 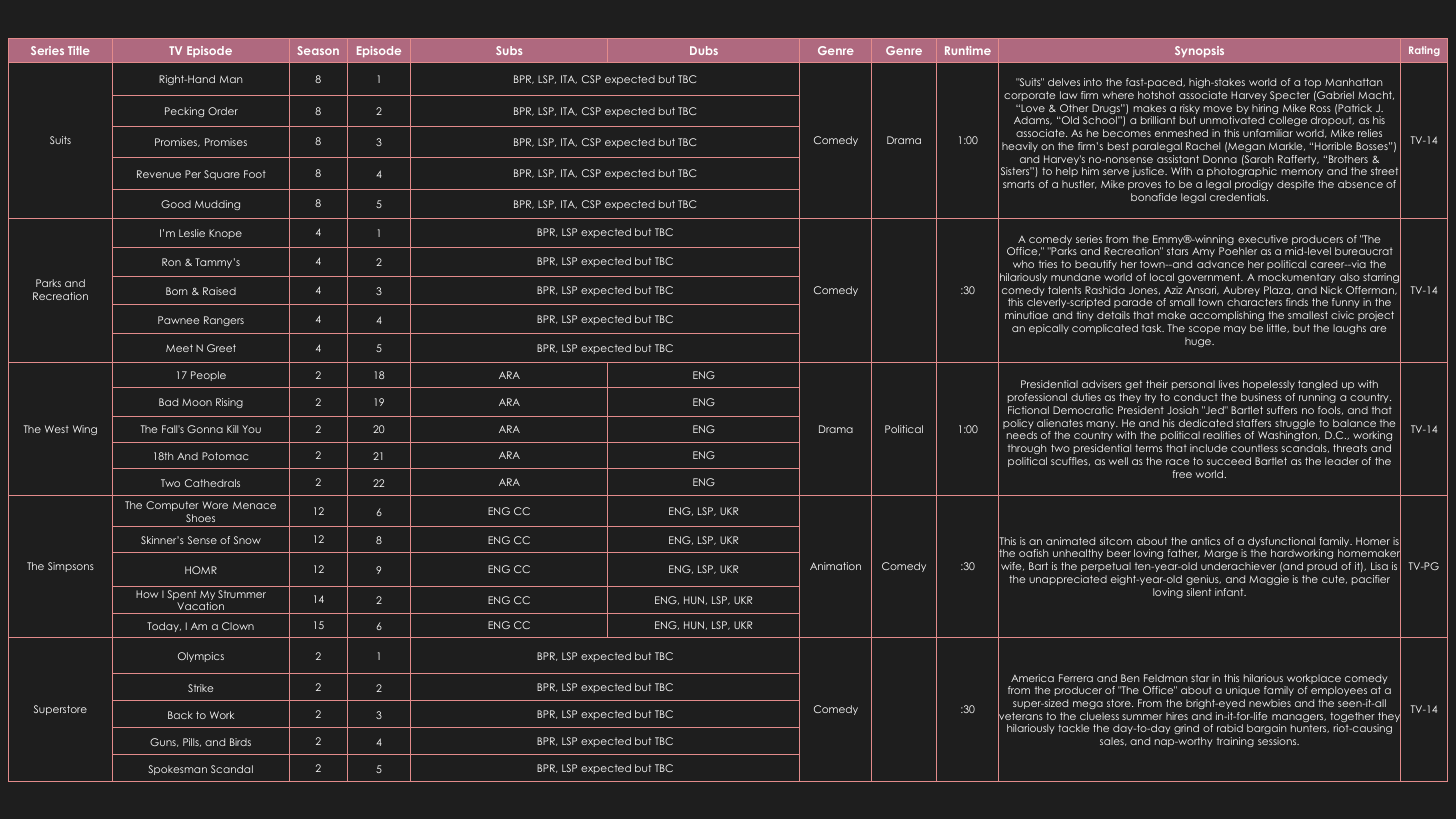 What do you see at coordinates (192, 233) in the screenshot?
I see `Leslie` at bounding box center [192, 233].
